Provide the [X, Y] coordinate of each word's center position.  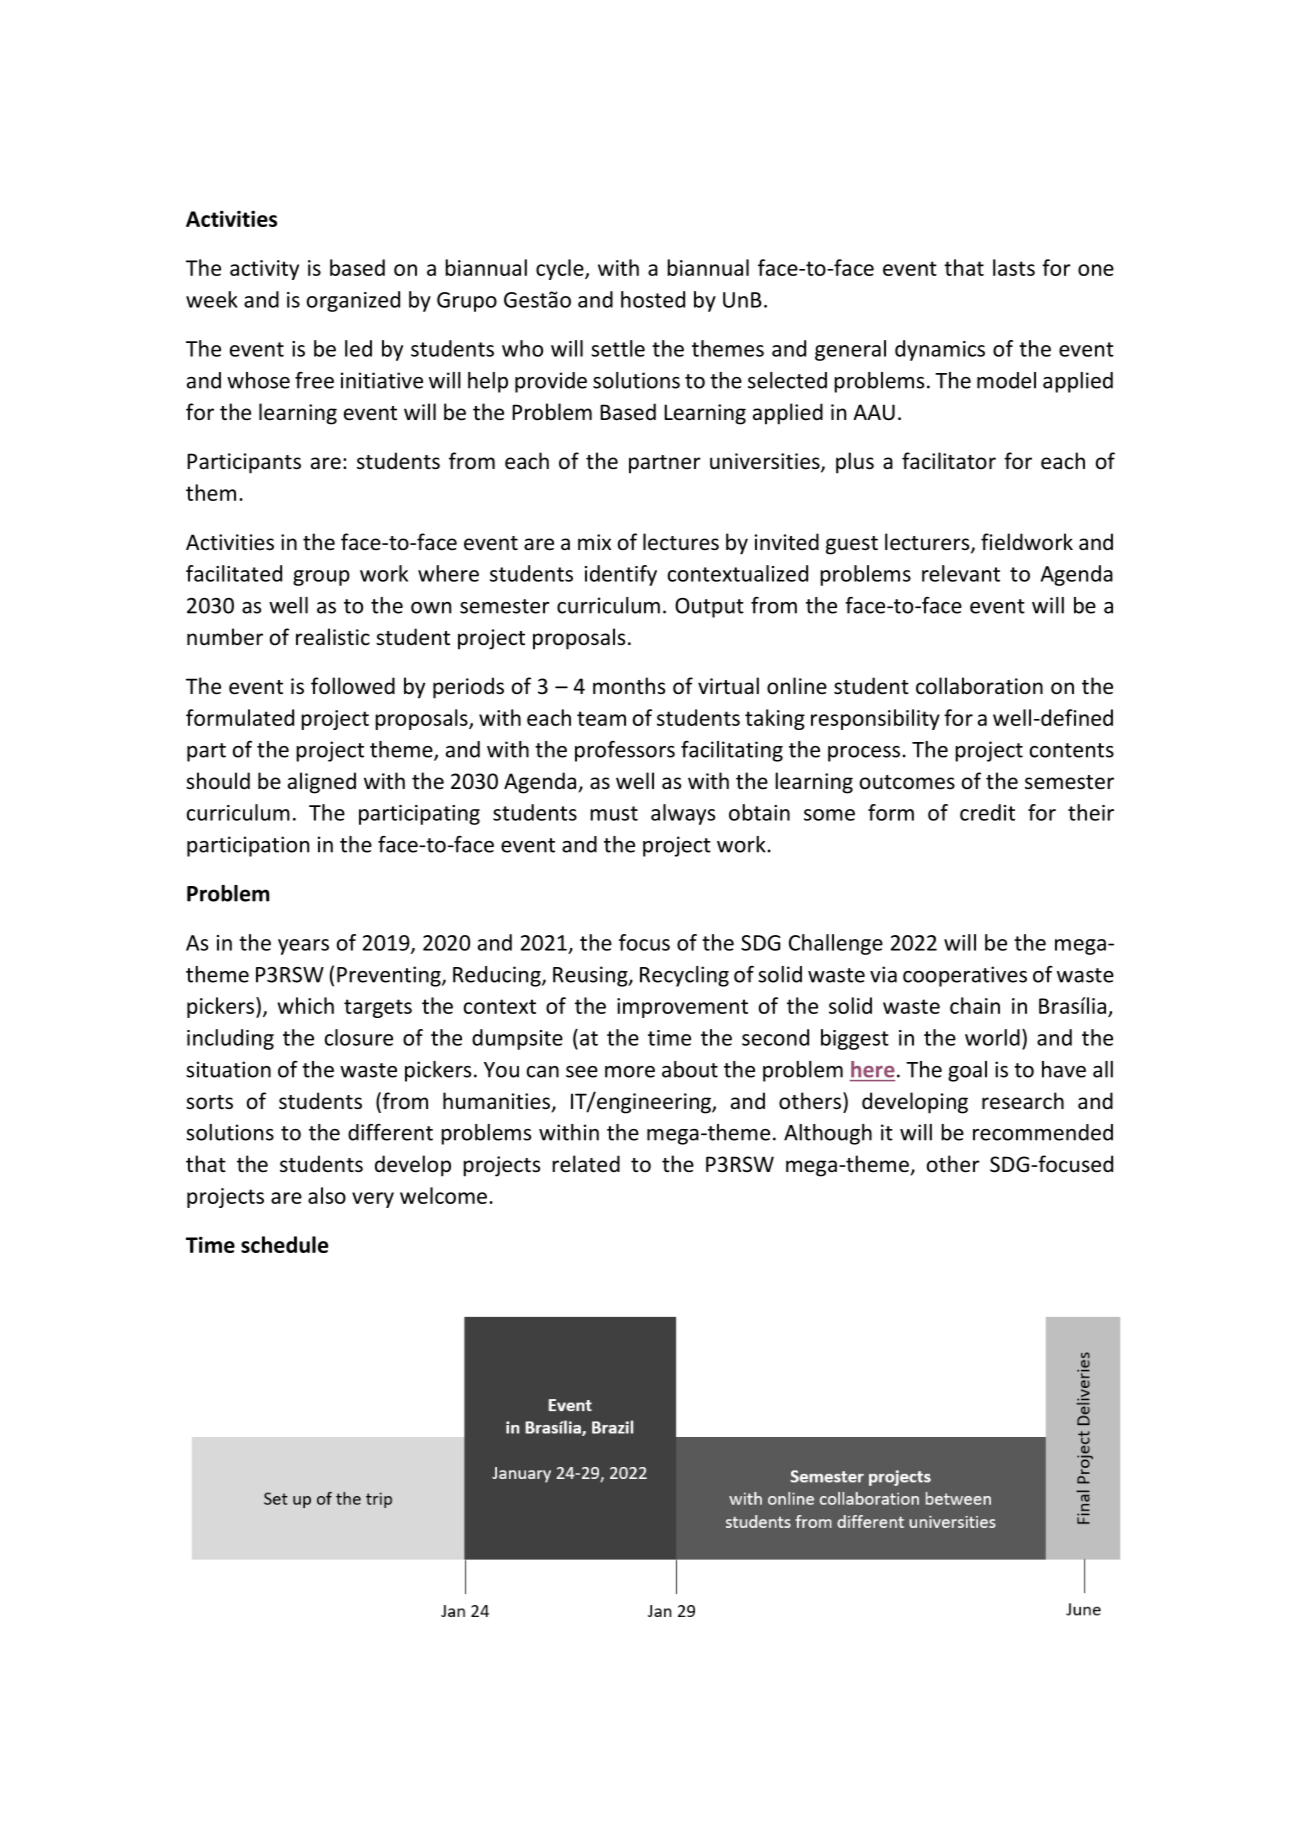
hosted [653, 299]
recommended [1043, 1132]
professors [625, 751]
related [586, 1164]
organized [353, 301]
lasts [1014, 267]
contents [1072, 750]
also [327, 1195]
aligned [322, 783]
